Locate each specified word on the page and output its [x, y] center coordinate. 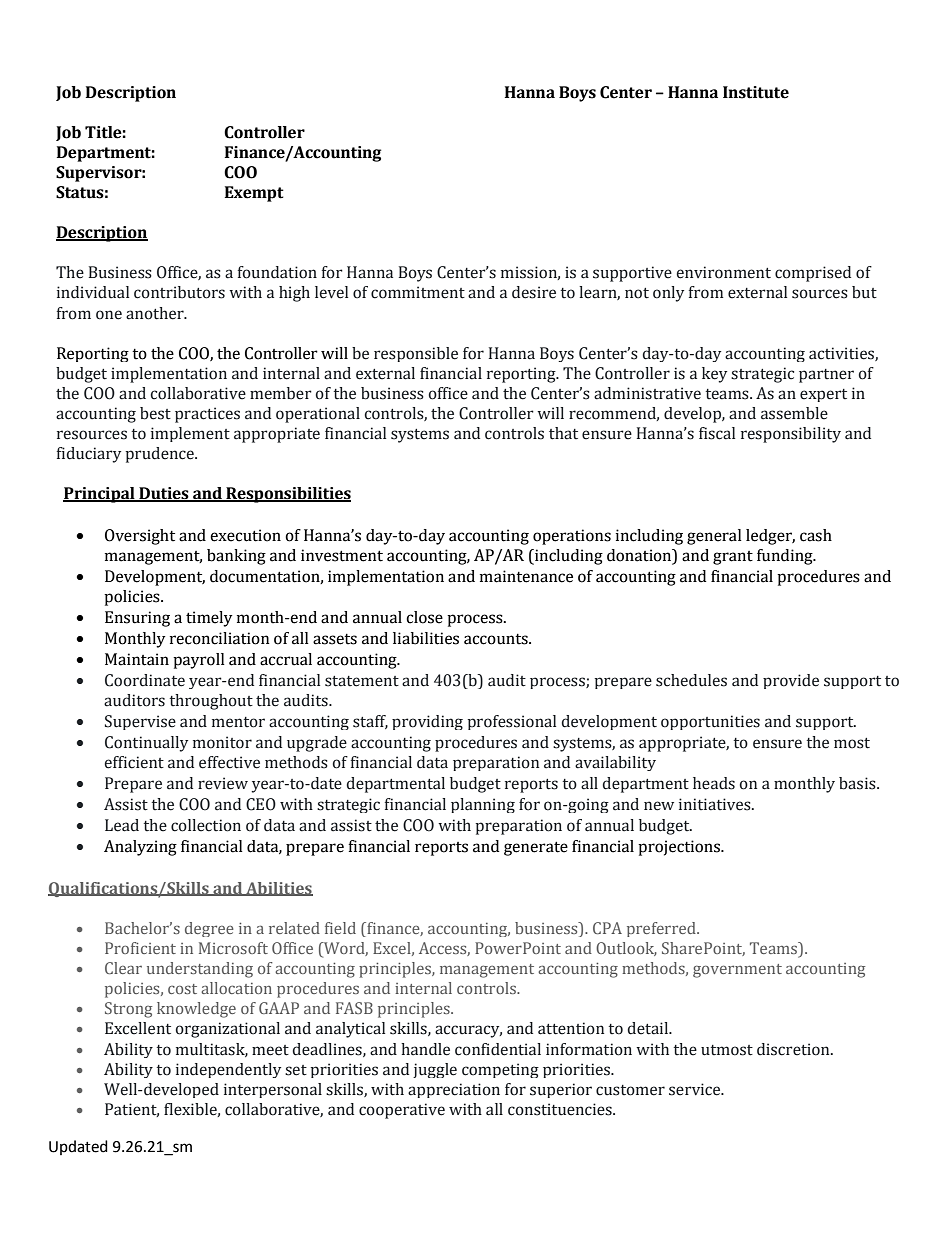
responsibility [791, 435]
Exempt [254, 194]
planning [483, 805]
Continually [146, 744]
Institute [756, 92]
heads [714, 783]
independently [228, 1070]
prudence [161, 455]
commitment [418, 292]
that [563, 433]
